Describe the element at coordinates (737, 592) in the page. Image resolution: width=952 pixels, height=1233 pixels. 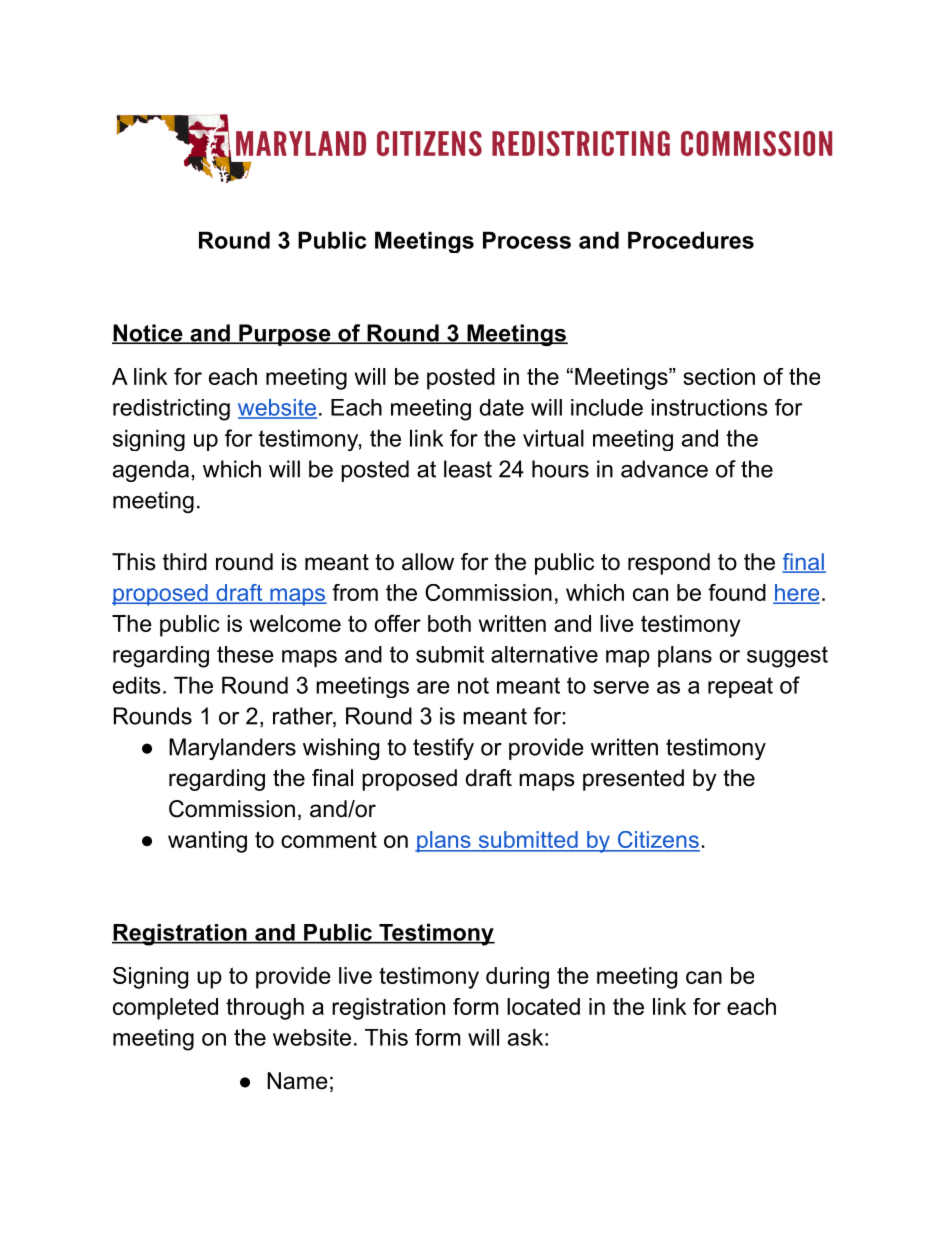
I see `found` at that location.
